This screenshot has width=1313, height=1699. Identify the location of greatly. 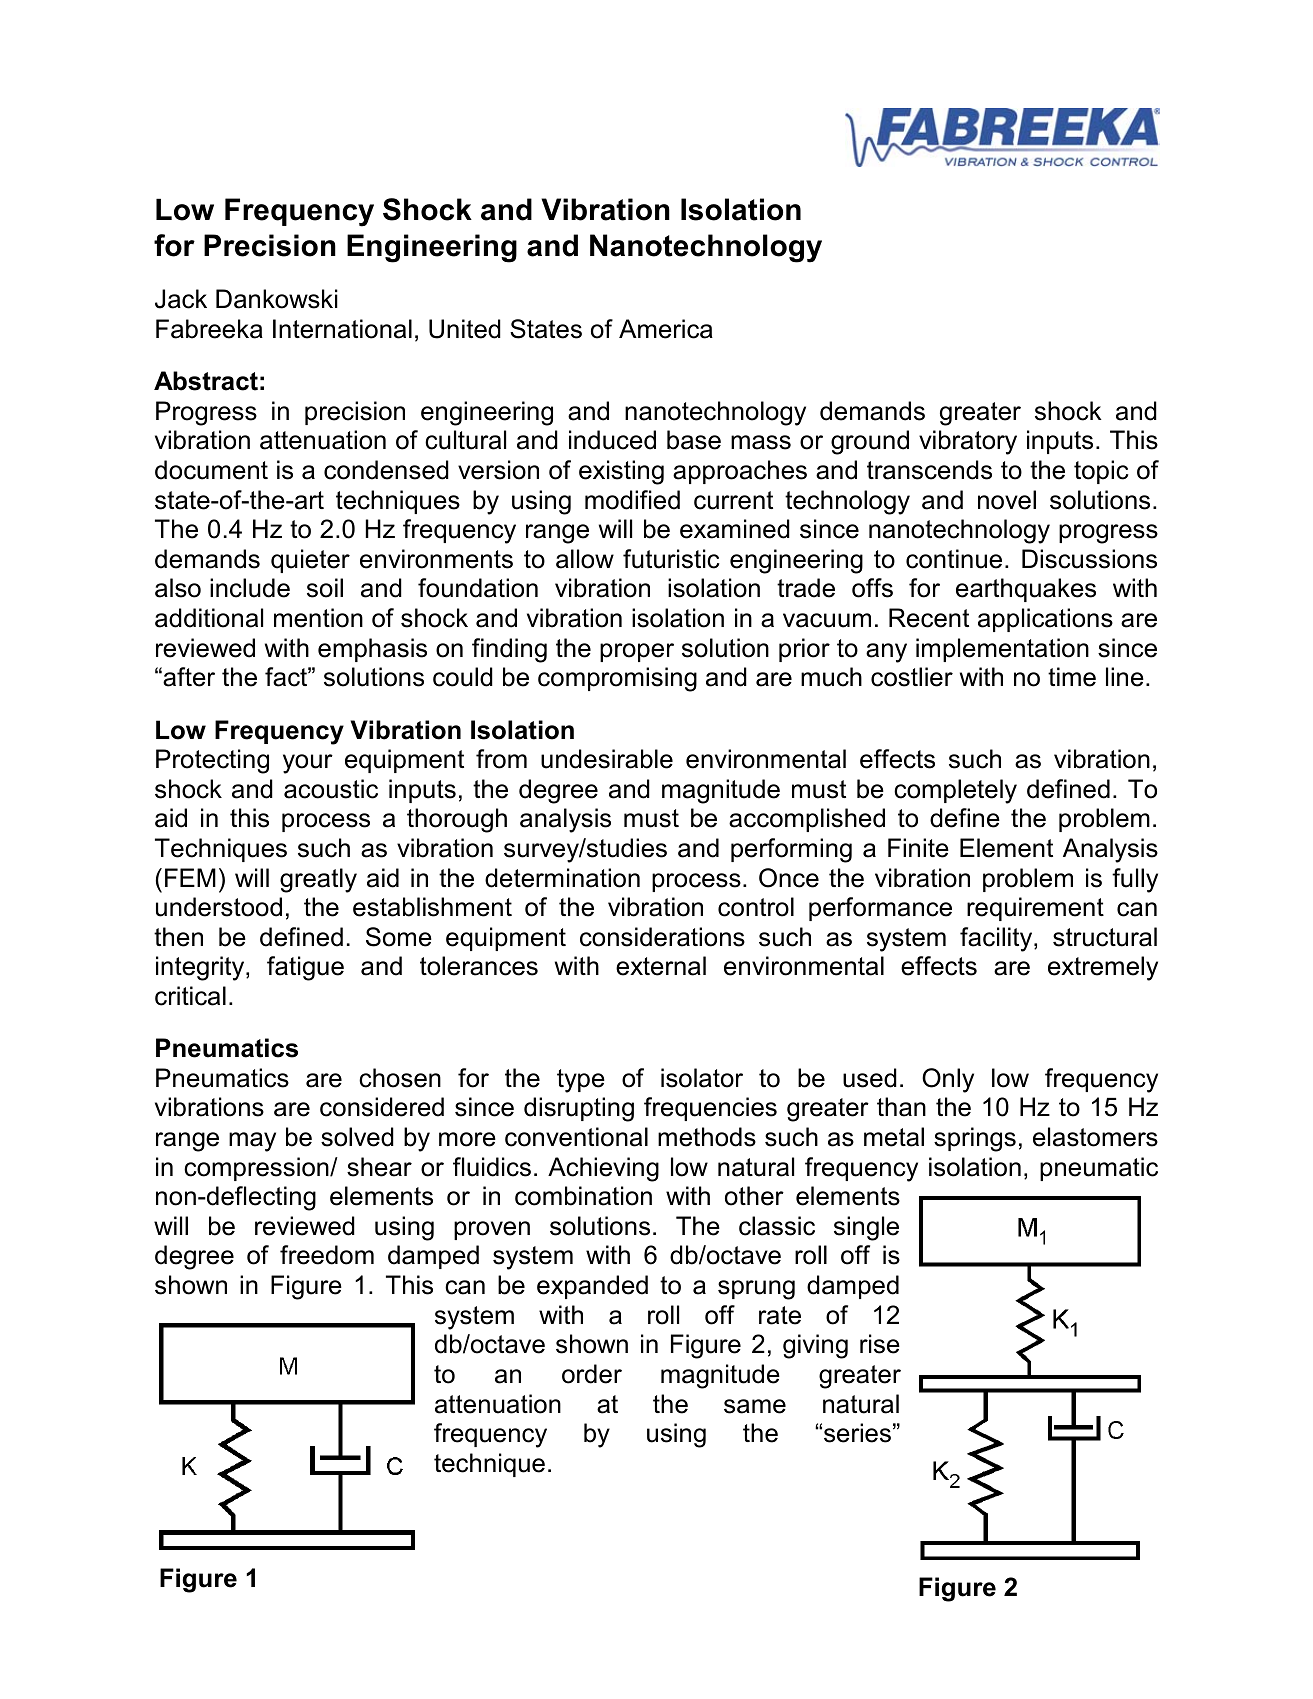
(318, 880).
